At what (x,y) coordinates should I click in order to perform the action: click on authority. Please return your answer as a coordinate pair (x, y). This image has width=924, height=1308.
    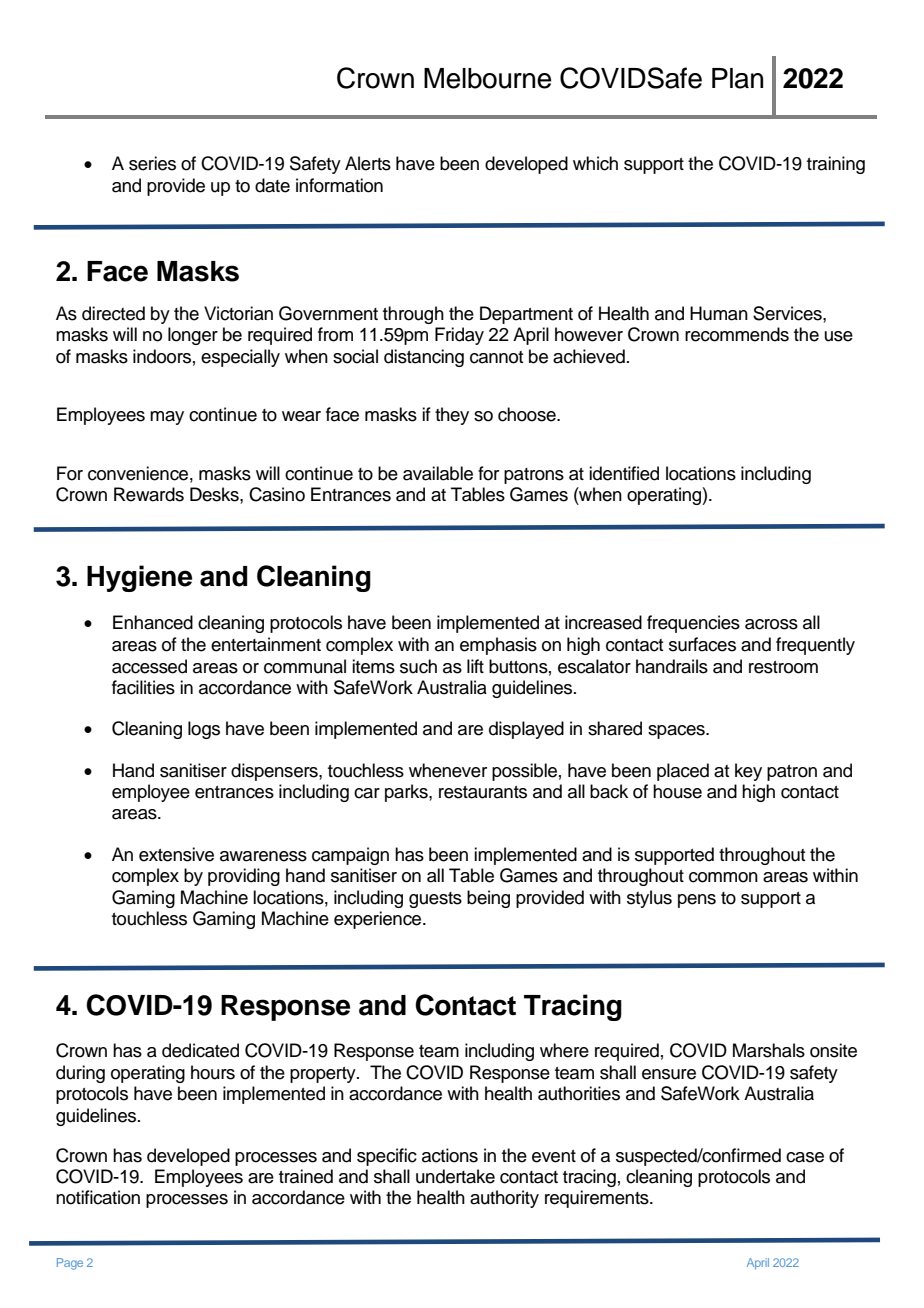
    Looking at the image, I should click on (504, 1199).
